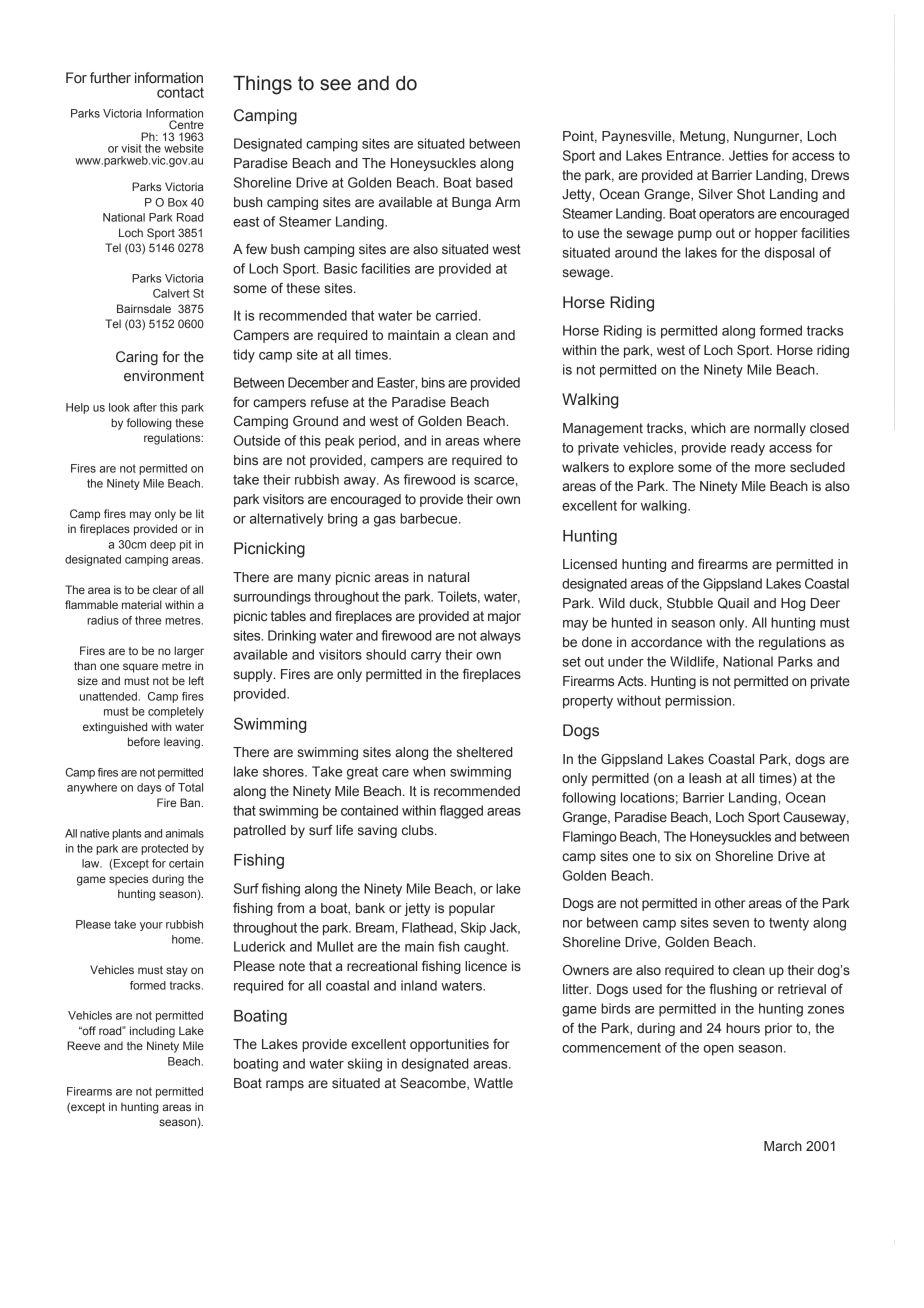 This screenshot has width=924, height=1308. Describe the element at coordinates (180, 92) in the screenshot. I see `contact` at that location.
